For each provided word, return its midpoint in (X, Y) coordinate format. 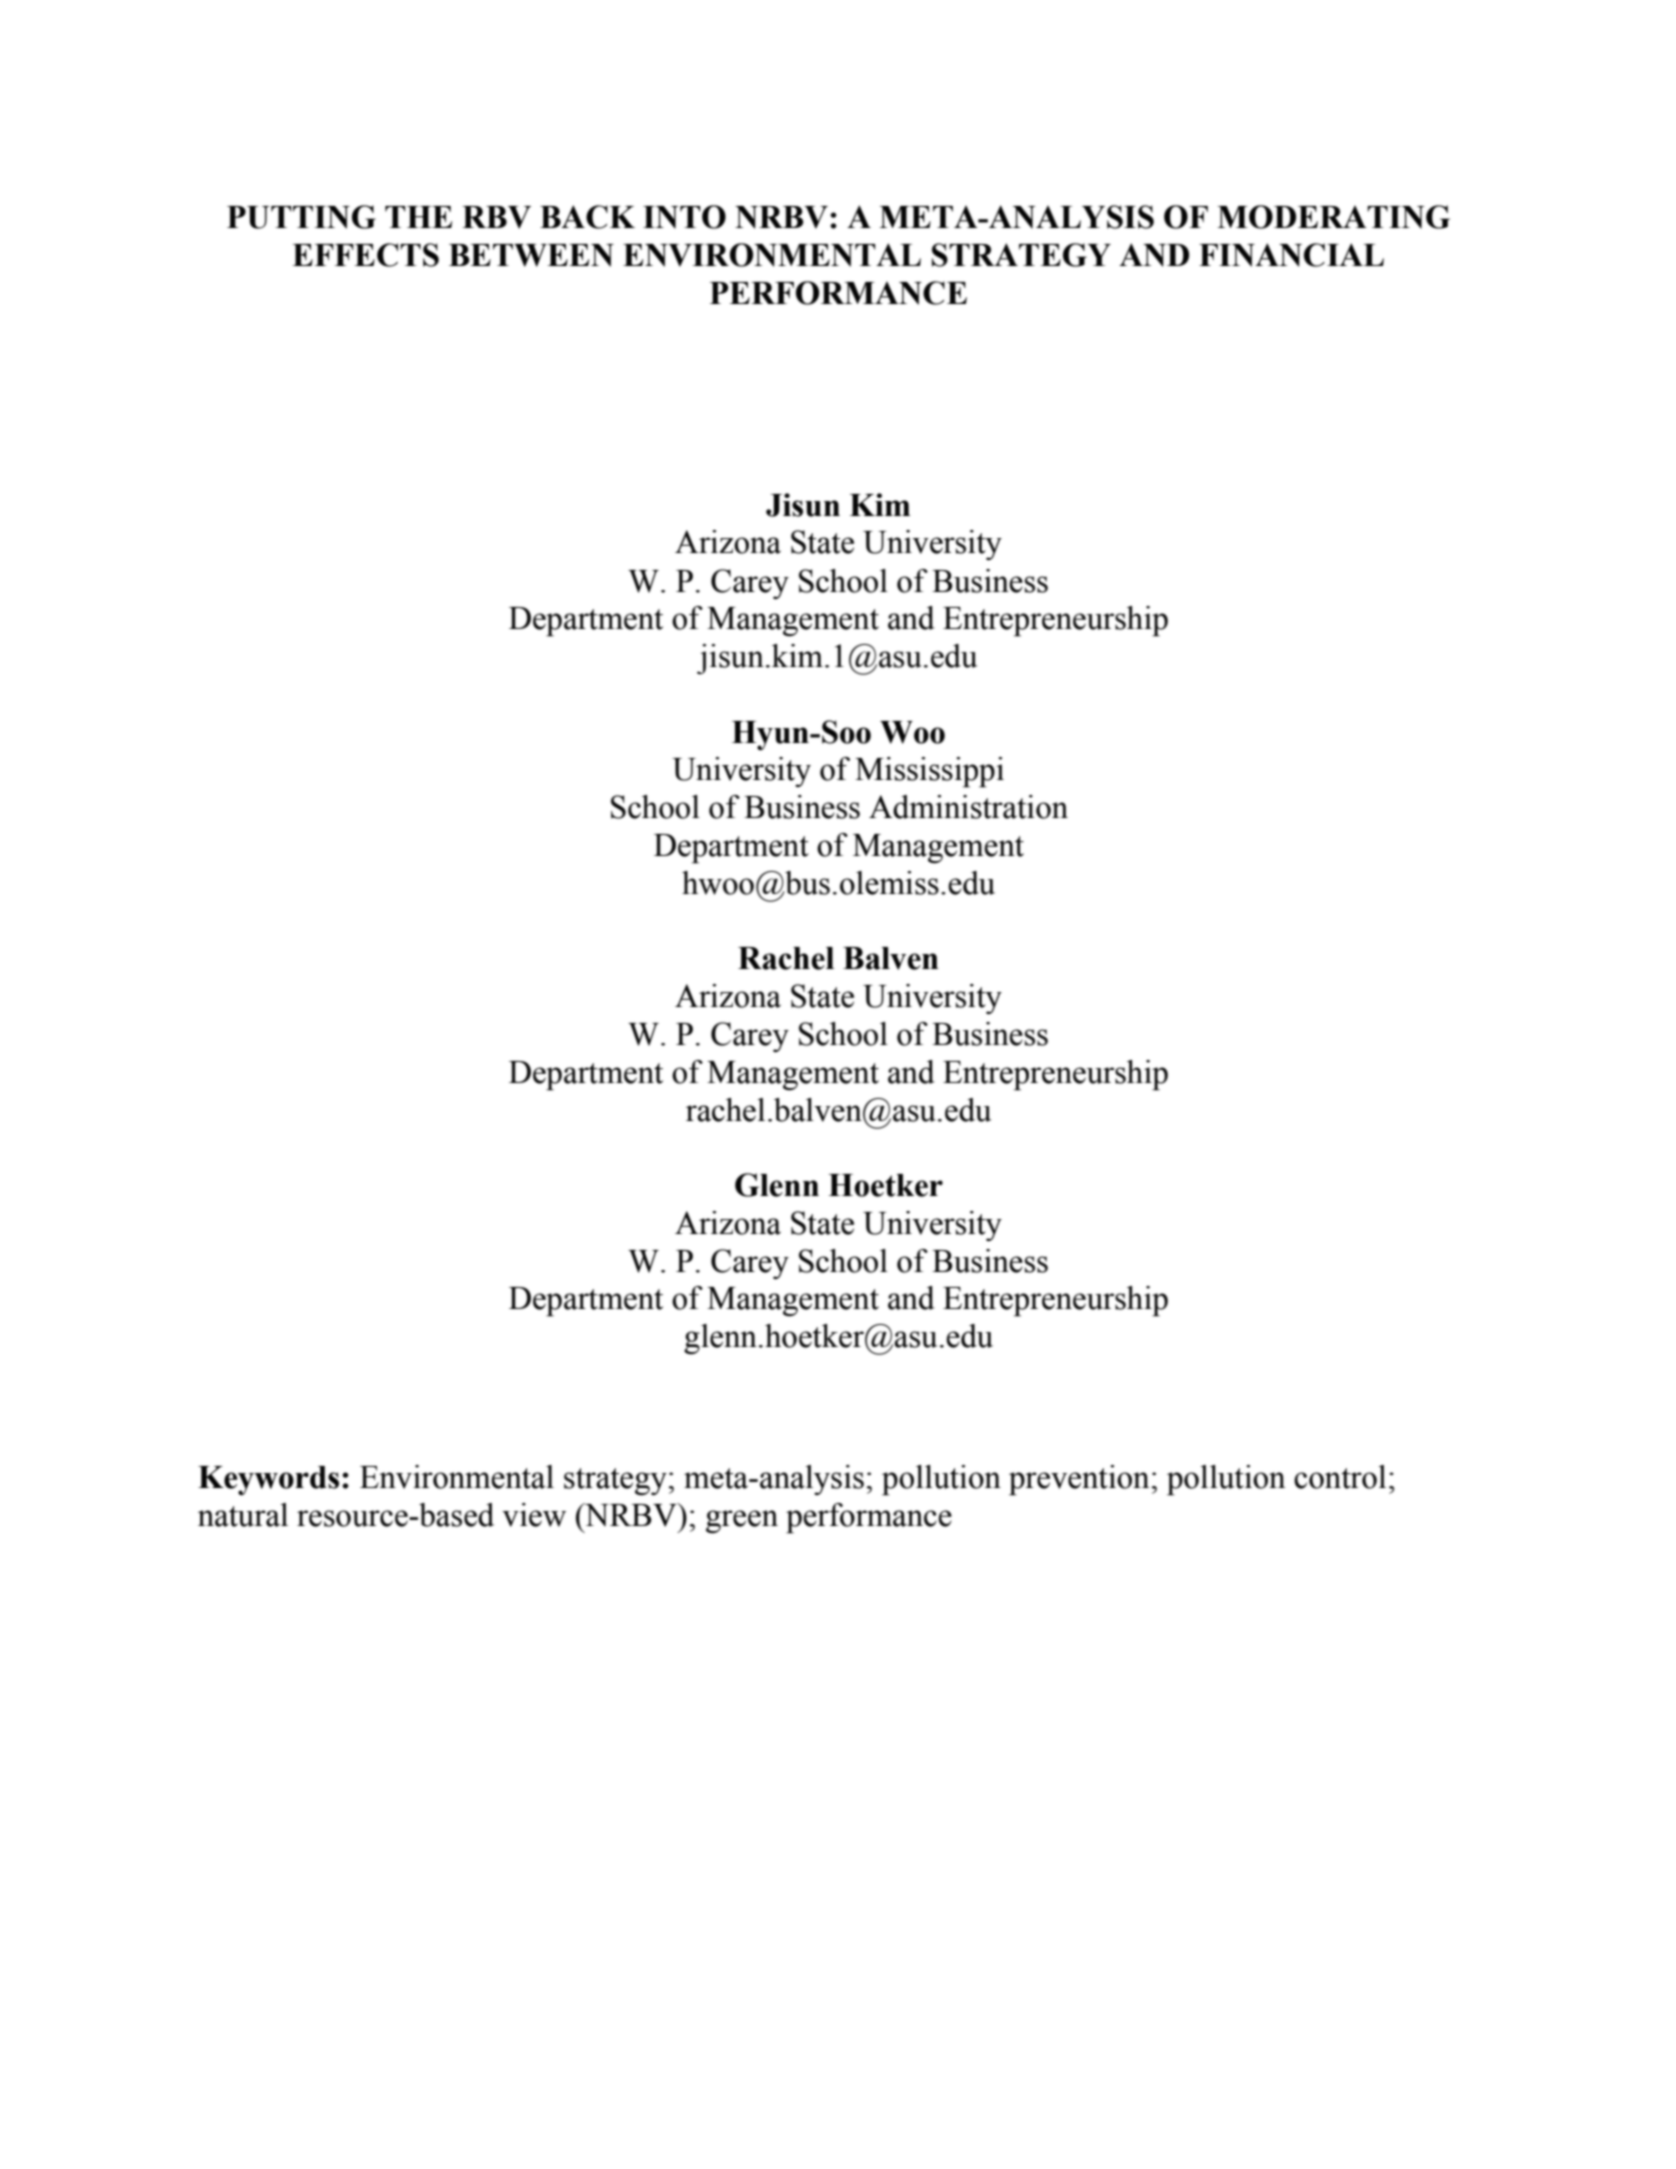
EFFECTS (365, 255)
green (742, 1522)
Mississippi (929, 772)
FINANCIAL (1291, 255)
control (1340, 1477)
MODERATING (1333, 217)
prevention (1079, 1480)
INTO (684, 217)
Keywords (268, 1480)
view (534, 1515)
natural (243, 1515)
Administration (968, 807)
